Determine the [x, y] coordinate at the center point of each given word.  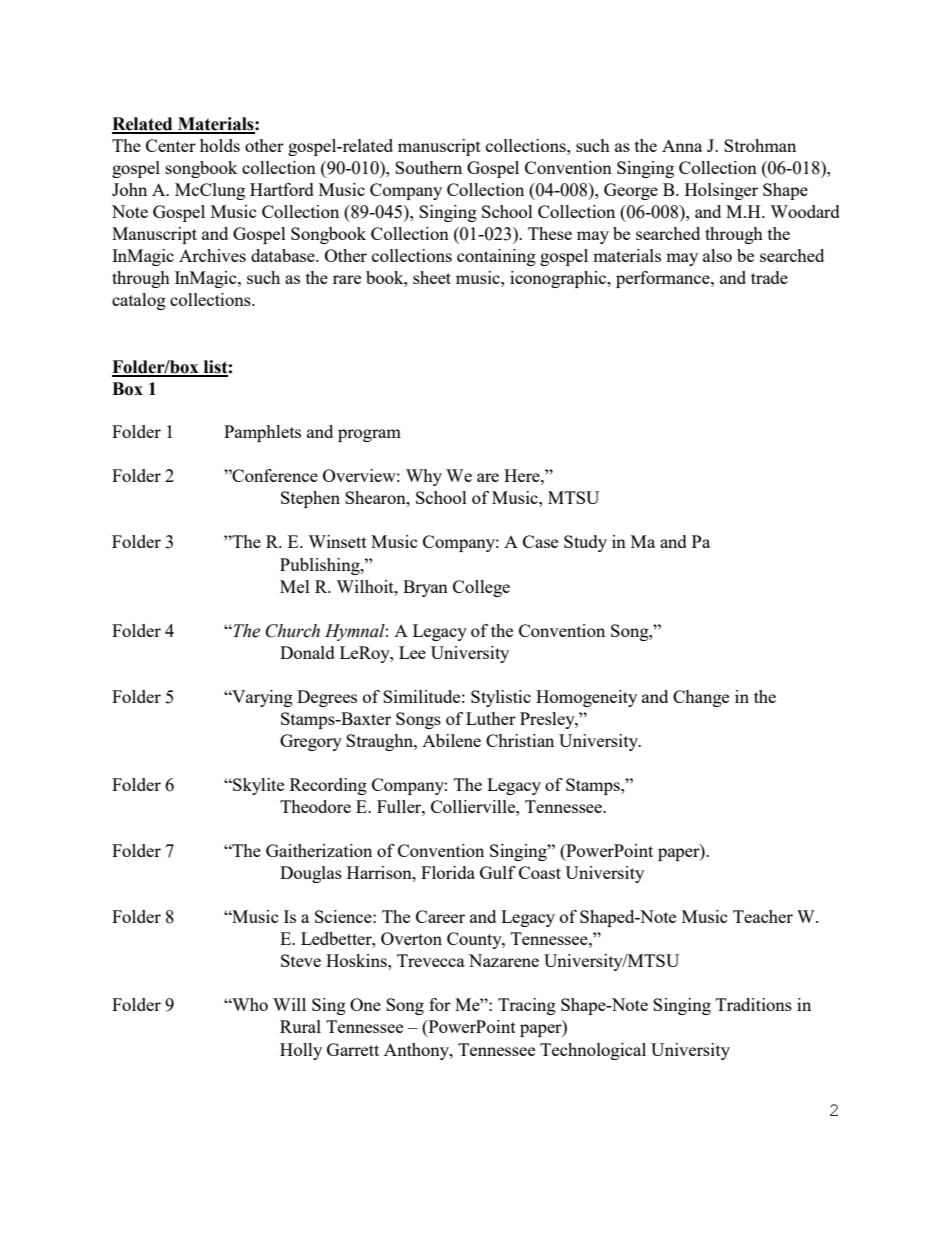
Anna [682, 145]
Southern [428, 167]
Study [585, 543]
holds [220, 145]
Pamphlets [262, 433]
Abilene [451, 740]
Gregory [311, 742]
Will [289, 1004]
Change [701, 698]
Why [424, 477]
